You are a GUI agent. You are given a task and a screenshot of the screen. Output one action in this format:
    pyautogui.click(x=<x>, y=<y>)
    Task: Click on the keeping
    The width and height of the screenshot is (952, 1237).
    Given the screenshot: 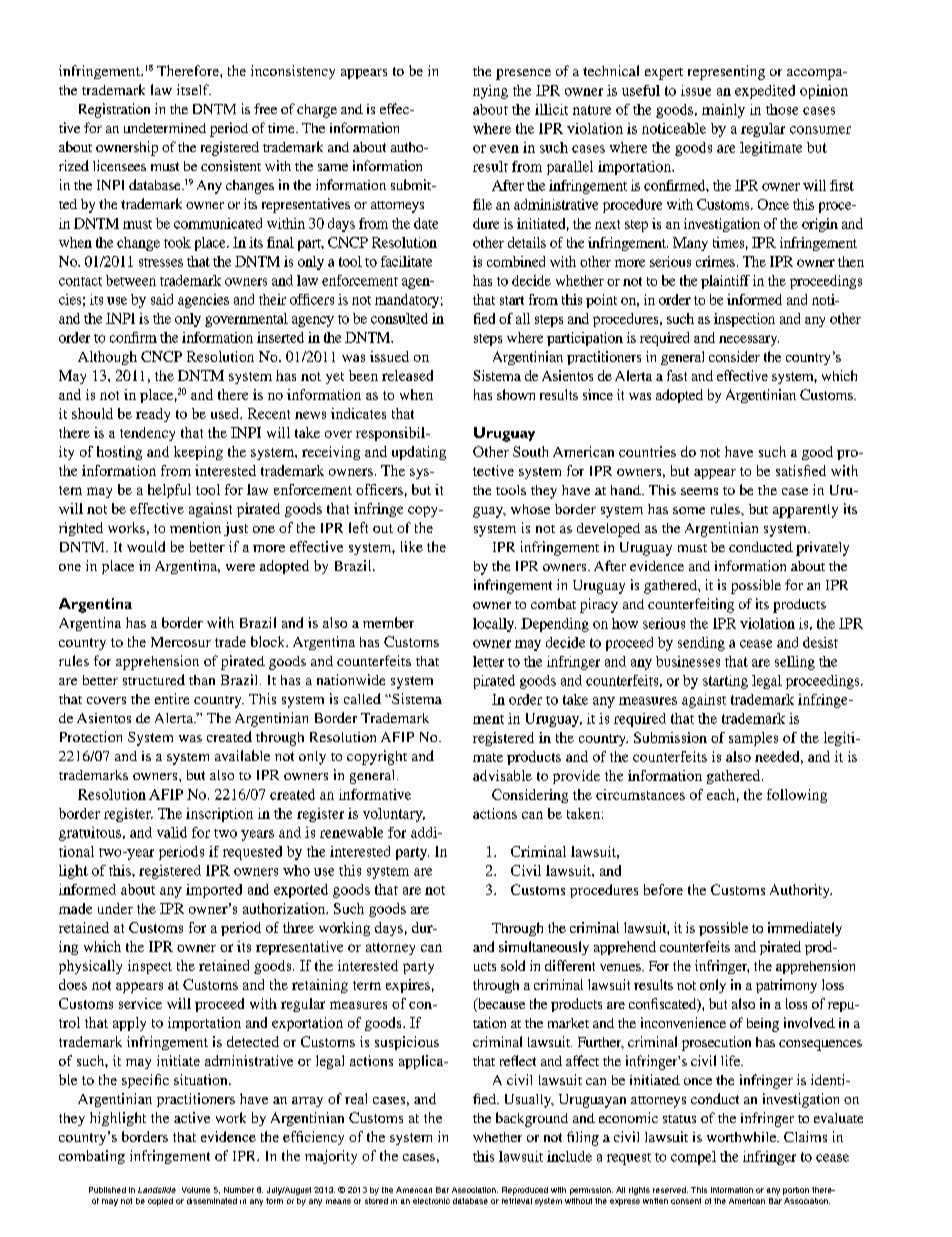 What is the action you would take?
    pyautogui.click(x=198, y=453)
